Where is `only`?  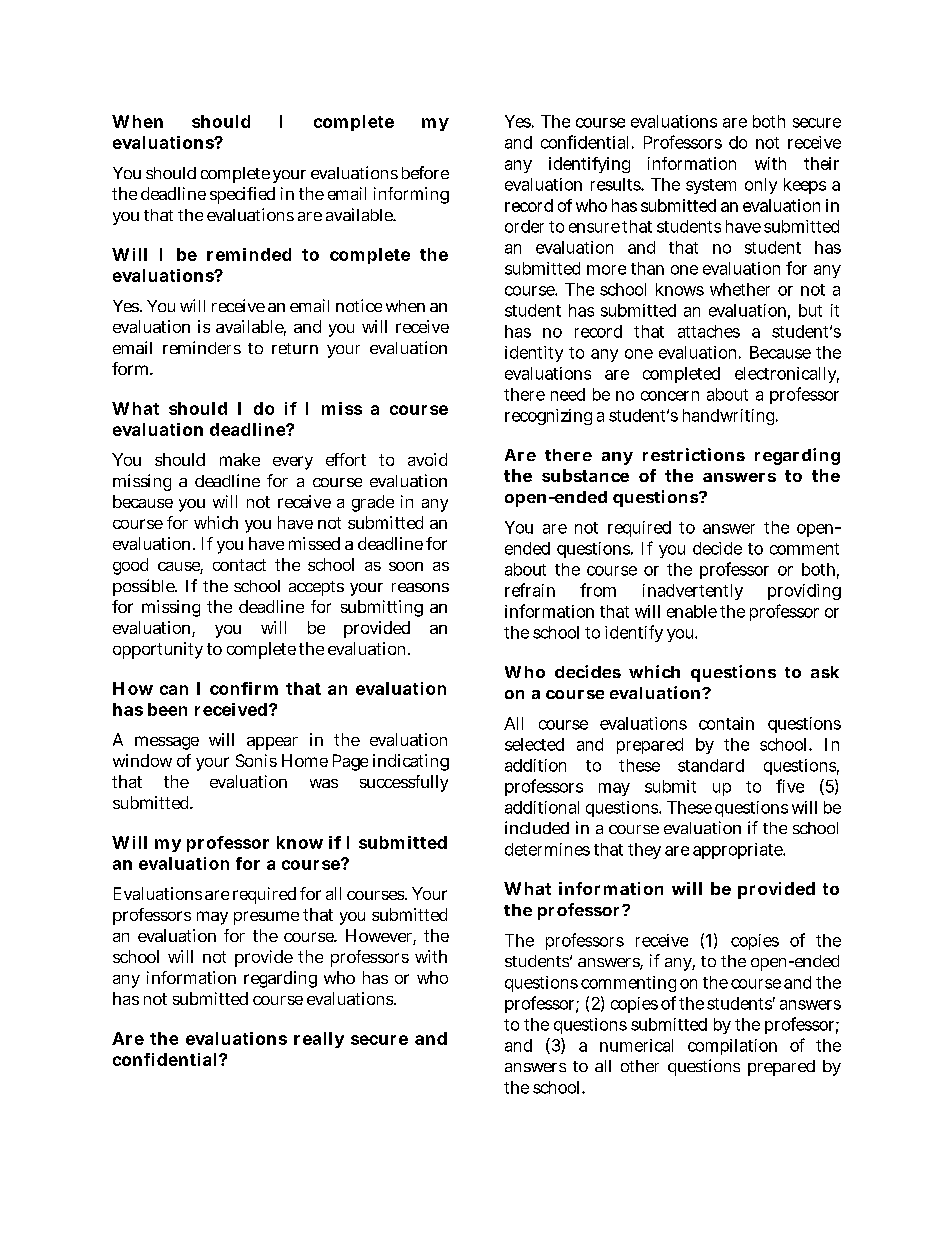
only is located at coordinates (761, 186).
